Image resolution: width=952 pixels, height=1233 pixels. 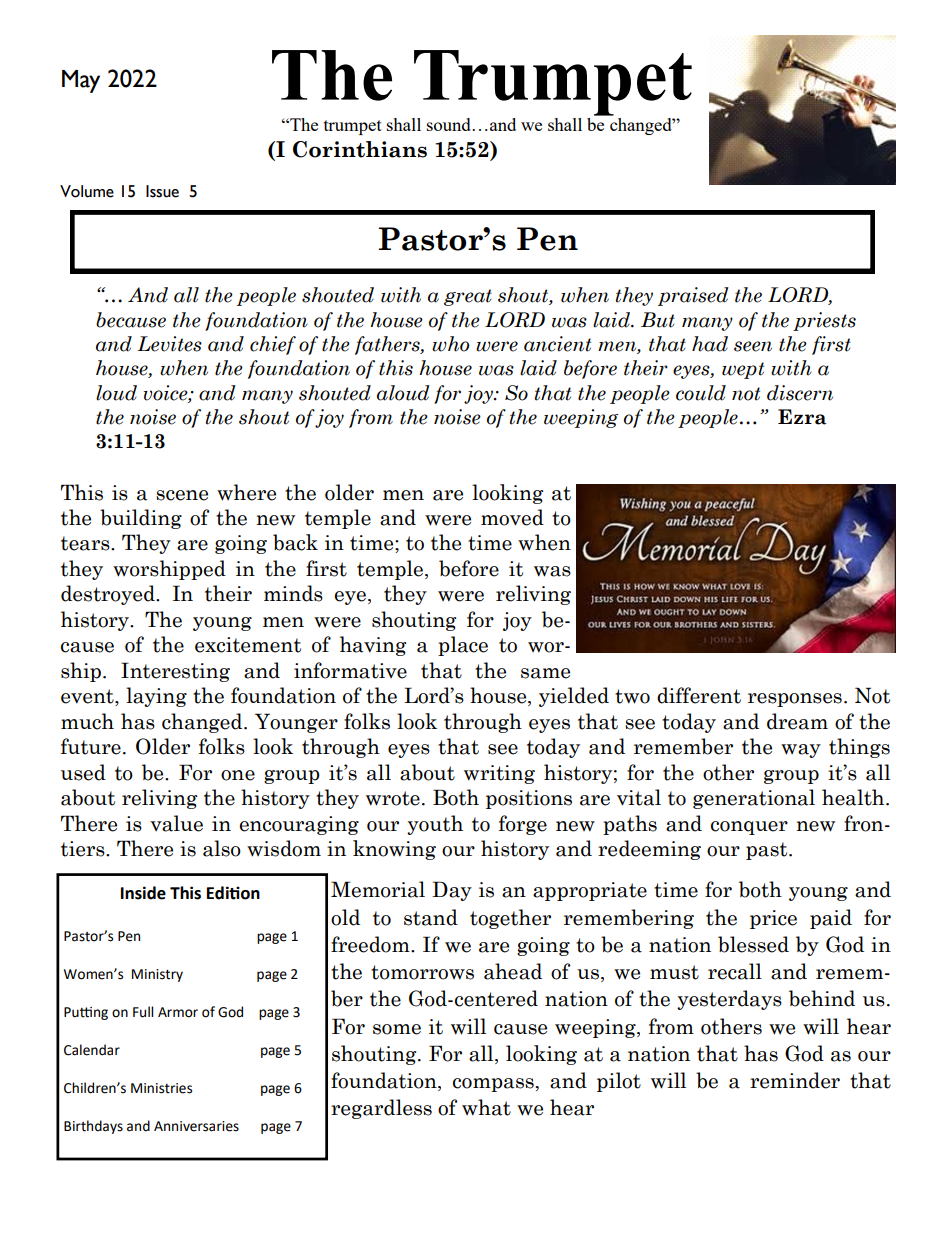 I want to click on Inside, so click(x=143, y=893).
